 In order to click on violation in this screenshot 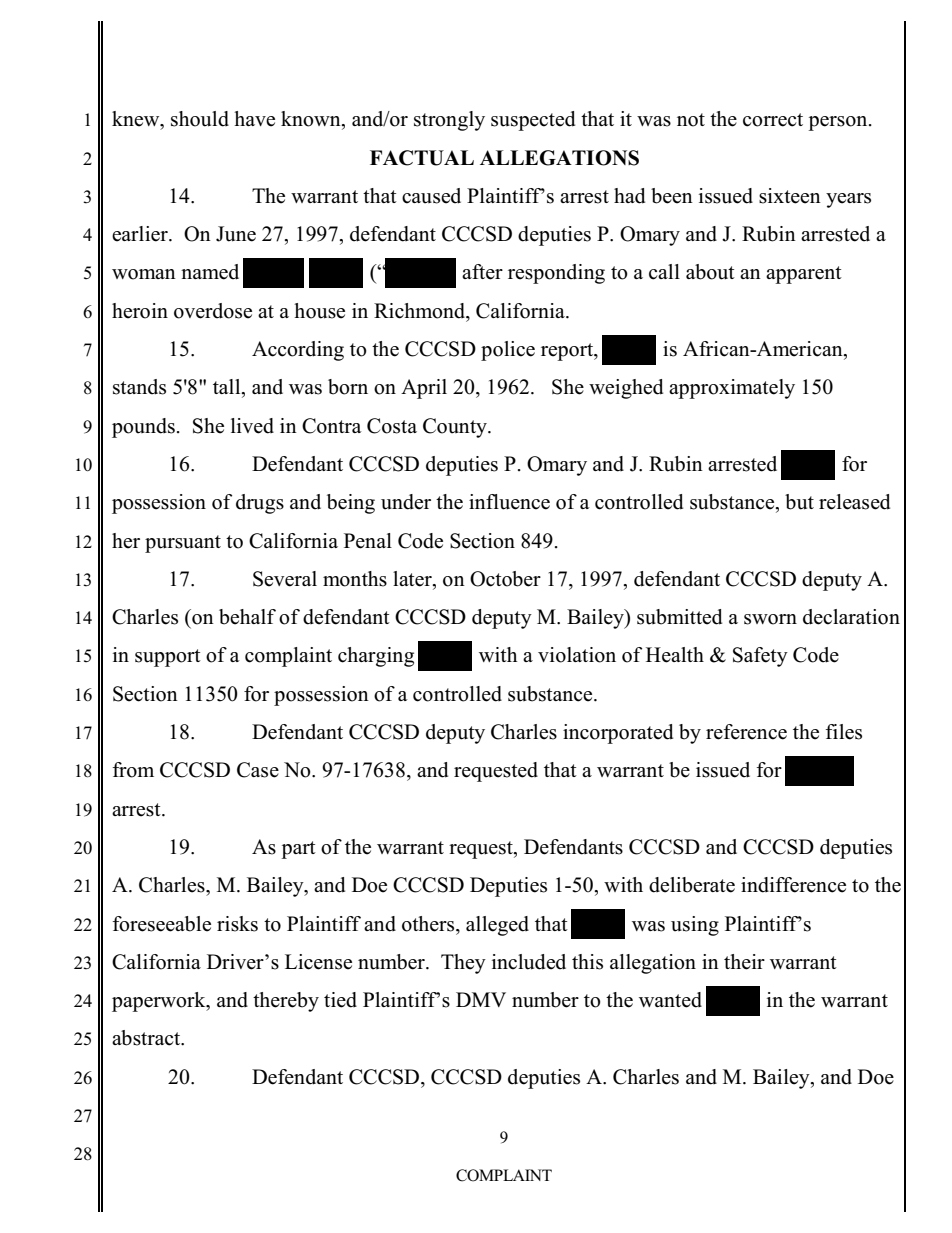, I will do `click(577, 655)`.
